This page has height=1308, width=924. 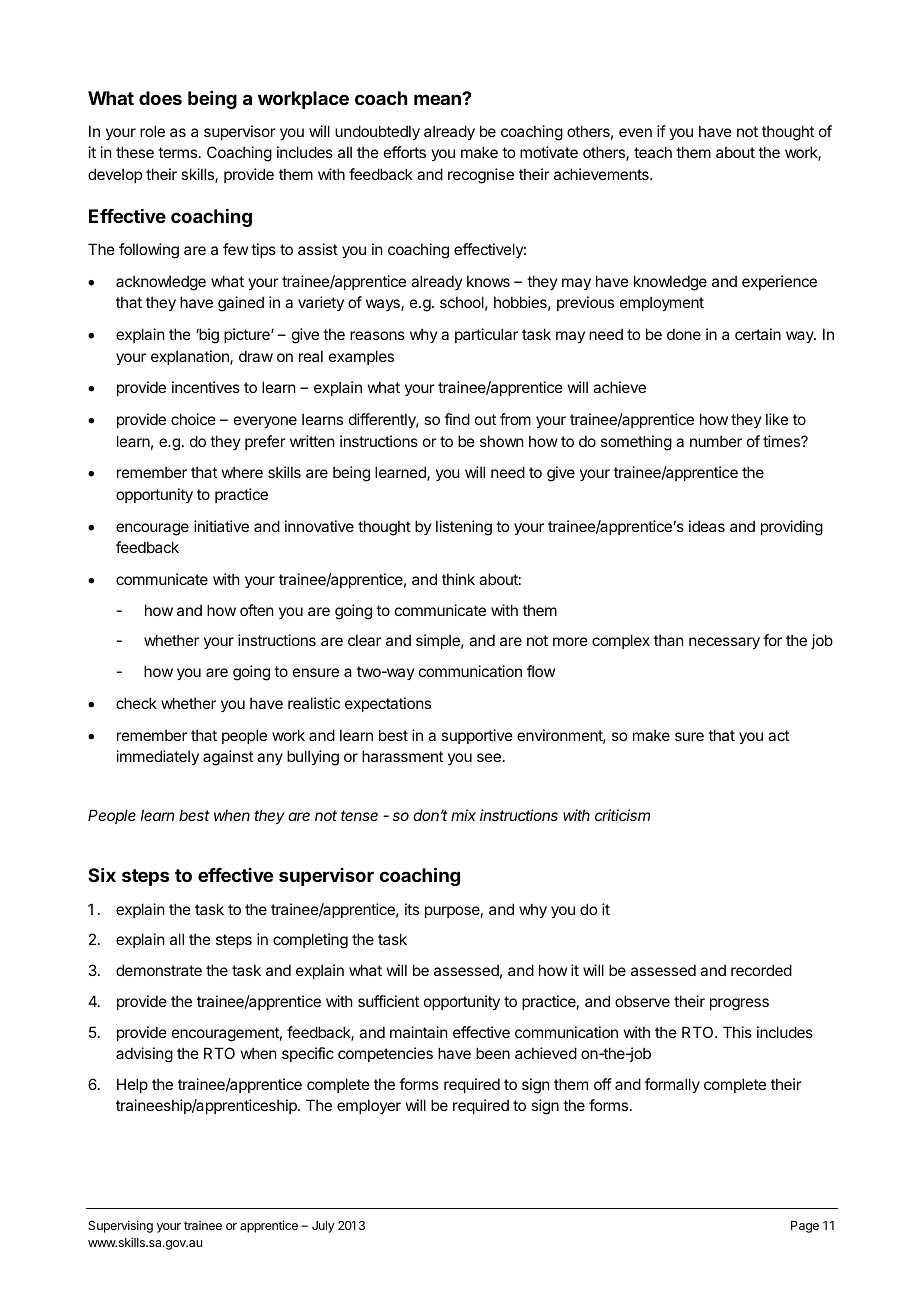 I want to click on think, so click(x=458, y=579).
